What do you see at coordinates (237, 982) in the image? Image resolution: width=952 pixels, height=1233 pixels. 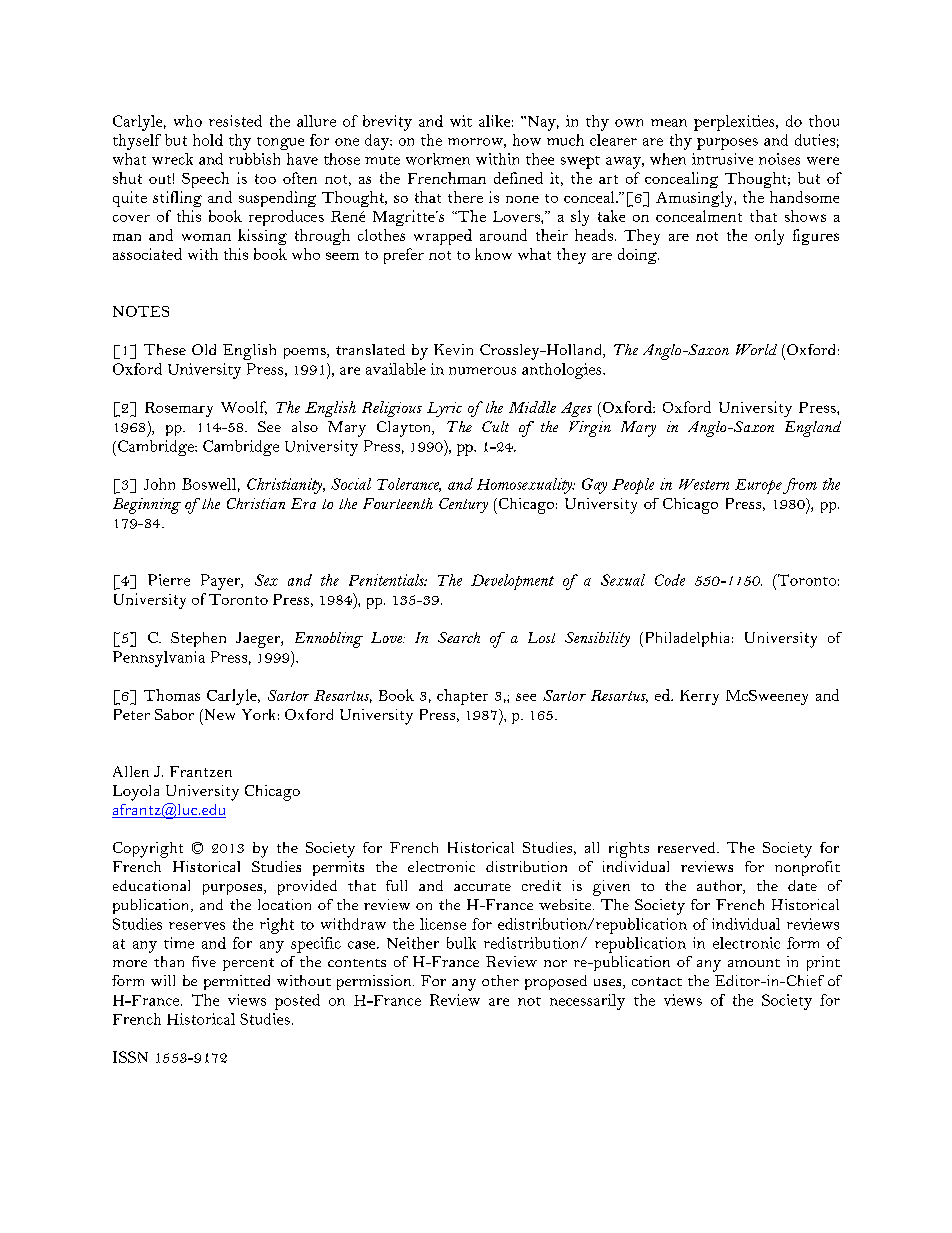 I see `permitted` at bounding box center [237, 982].
